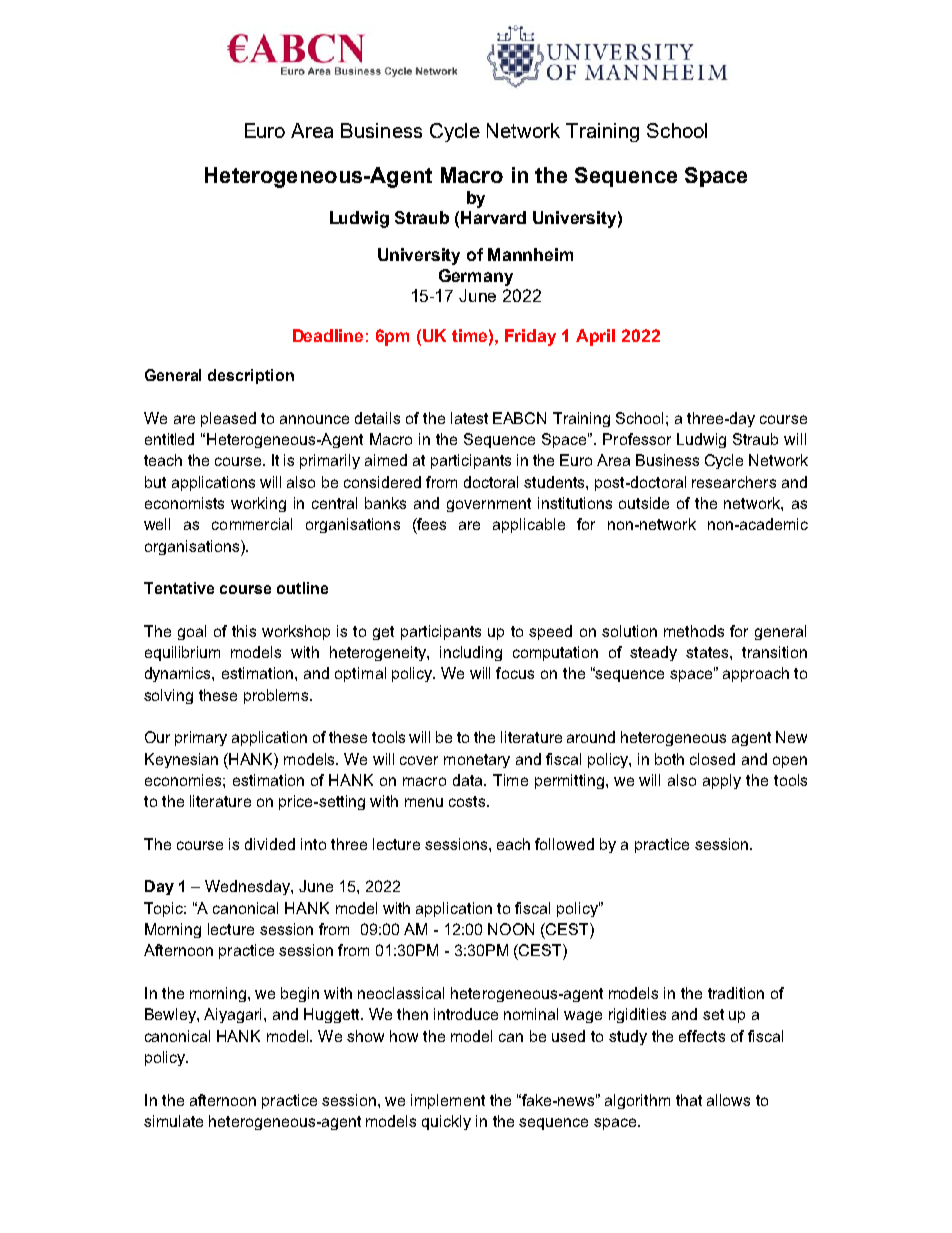 The width and height of the screenshot is (952, 1233). What do you see at coordinates (728, 1100) in the screenshot?
I see `allows` at bounding box center [728, 1100].
